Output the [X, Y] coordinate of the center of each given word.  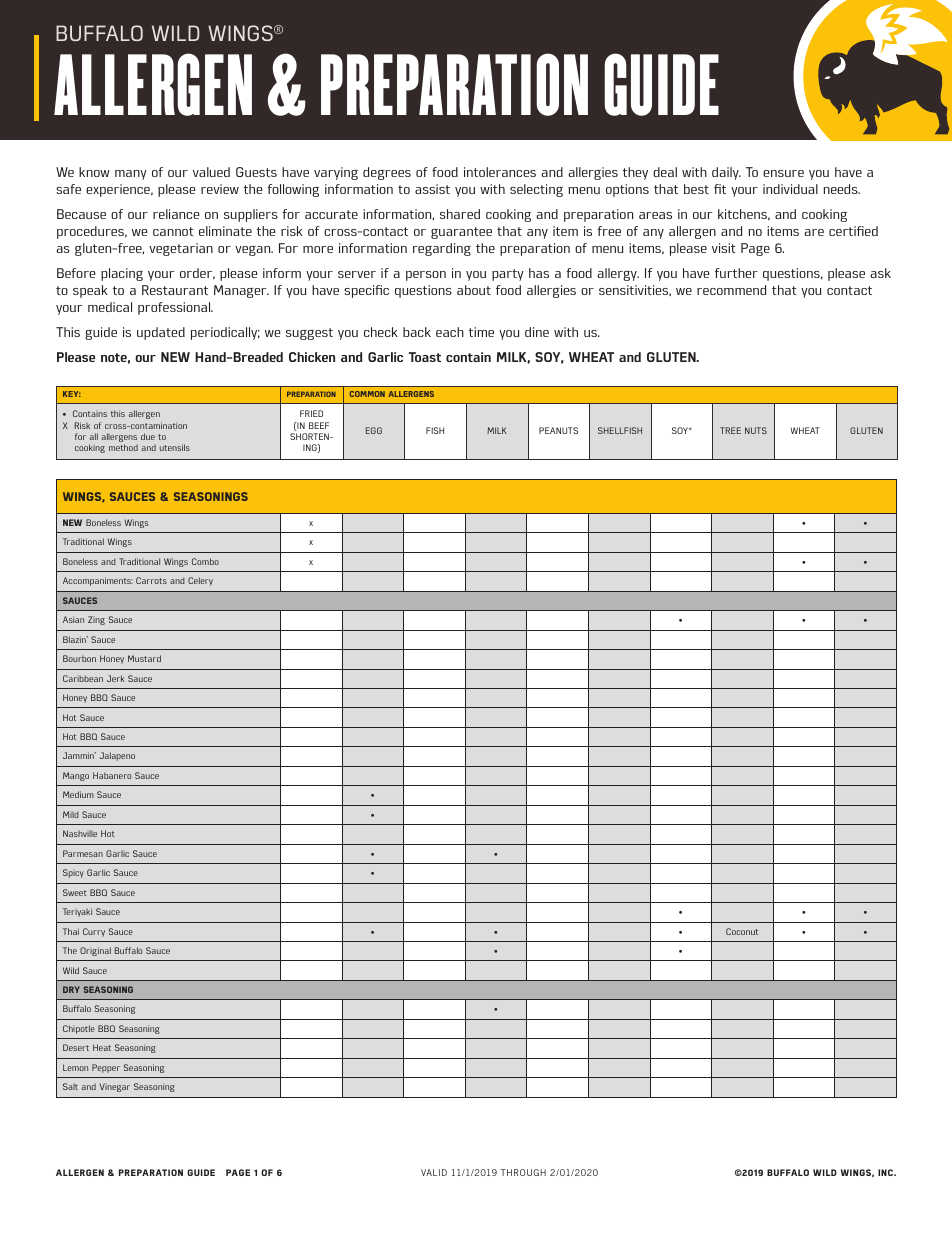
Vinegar [115, 1087]
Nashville [80, 833]
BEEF [319, 425]
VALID [434, 1172]
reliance [176, 214]
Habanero [112, 775]
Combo [205, 561]
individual [790, 189]
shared [460, 214]
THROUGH [523, 1172]
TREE [730, 430]
